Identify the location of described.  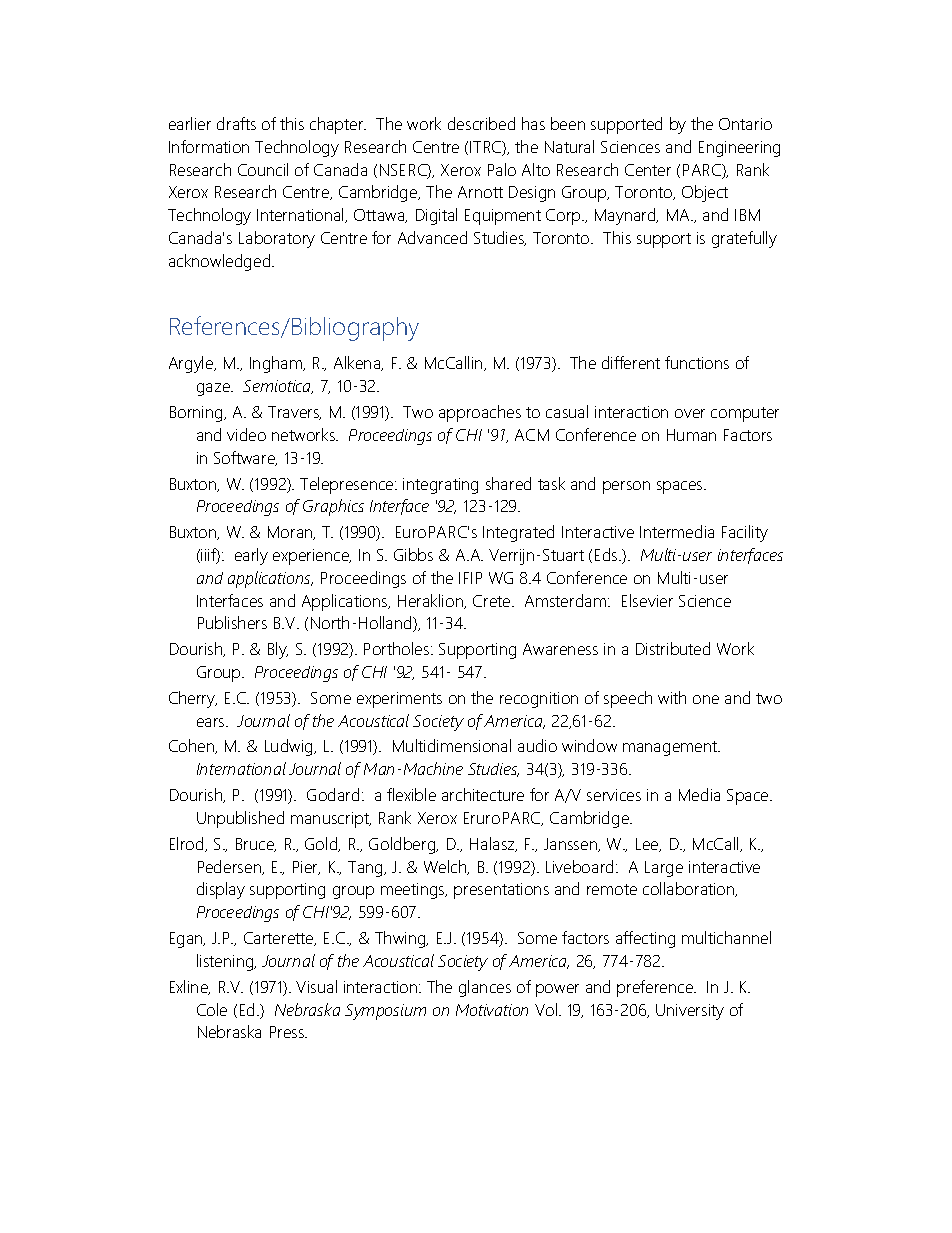
(481, 123).
